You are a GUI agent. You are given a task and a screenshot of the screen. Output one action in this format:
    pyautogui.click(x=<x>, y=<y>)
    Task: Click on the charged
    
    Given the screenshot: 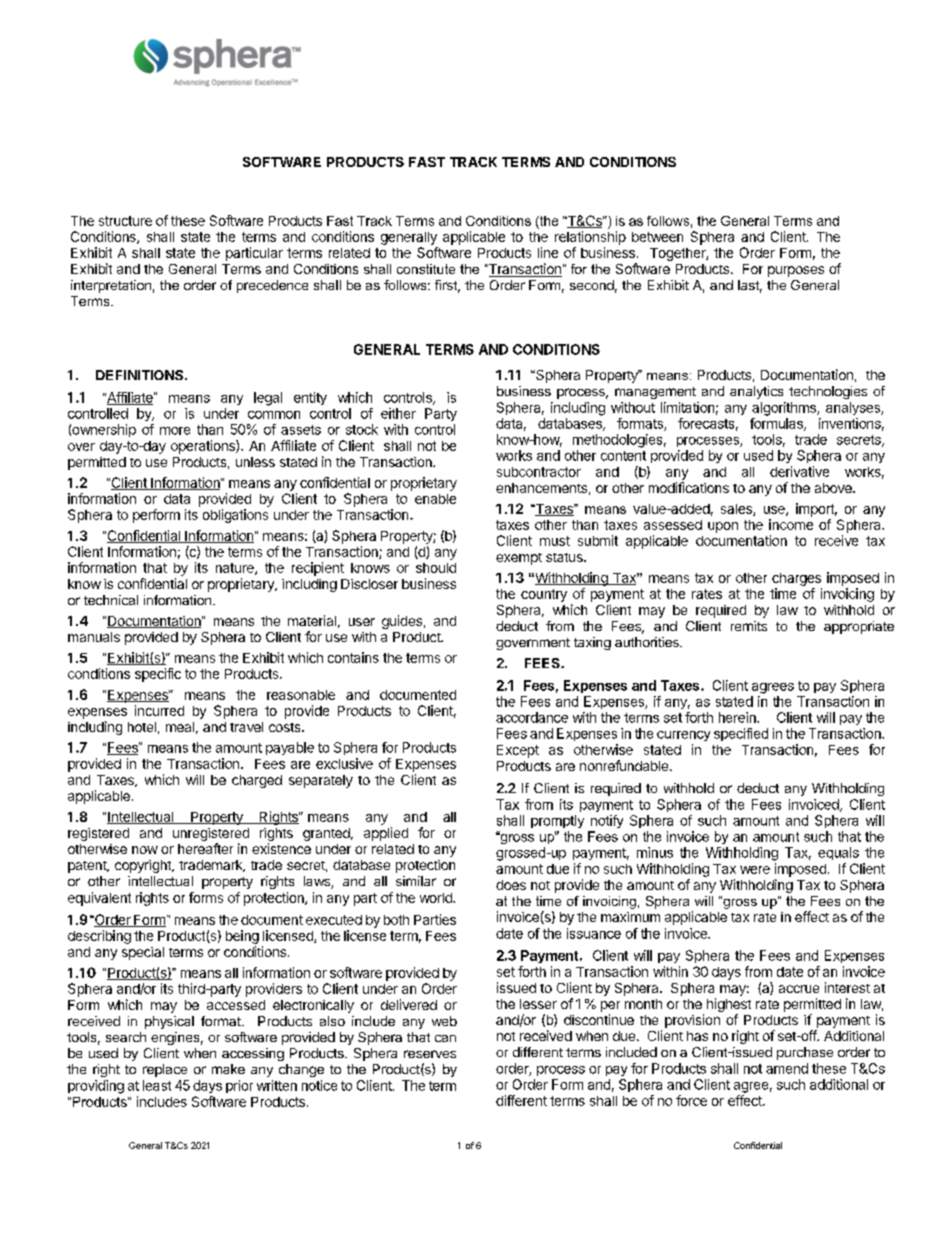 What is the action you would take?
    pyautogui.click(x=257, y=781)
